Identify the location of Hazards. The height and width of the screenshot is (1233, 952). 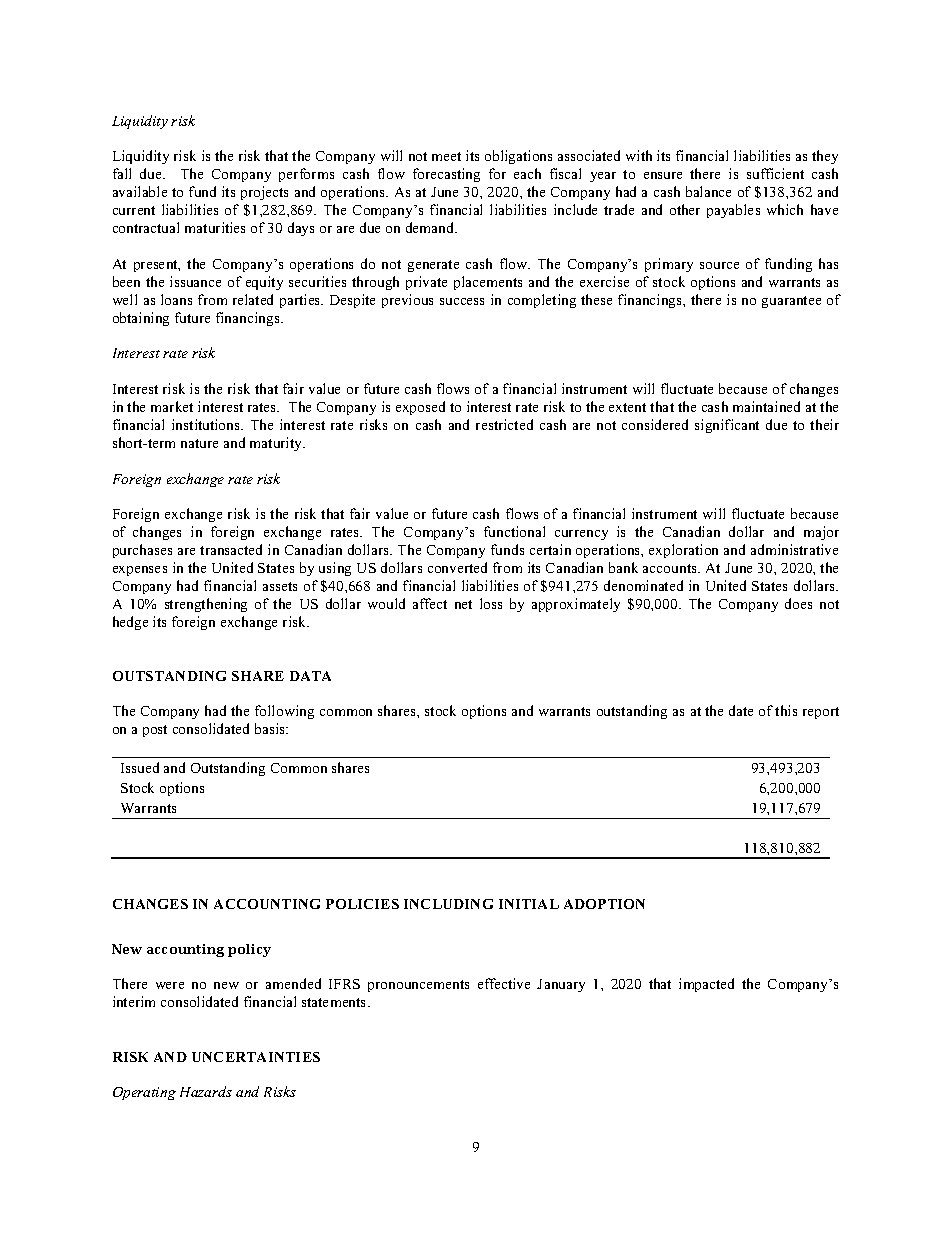
(206, 1091).
